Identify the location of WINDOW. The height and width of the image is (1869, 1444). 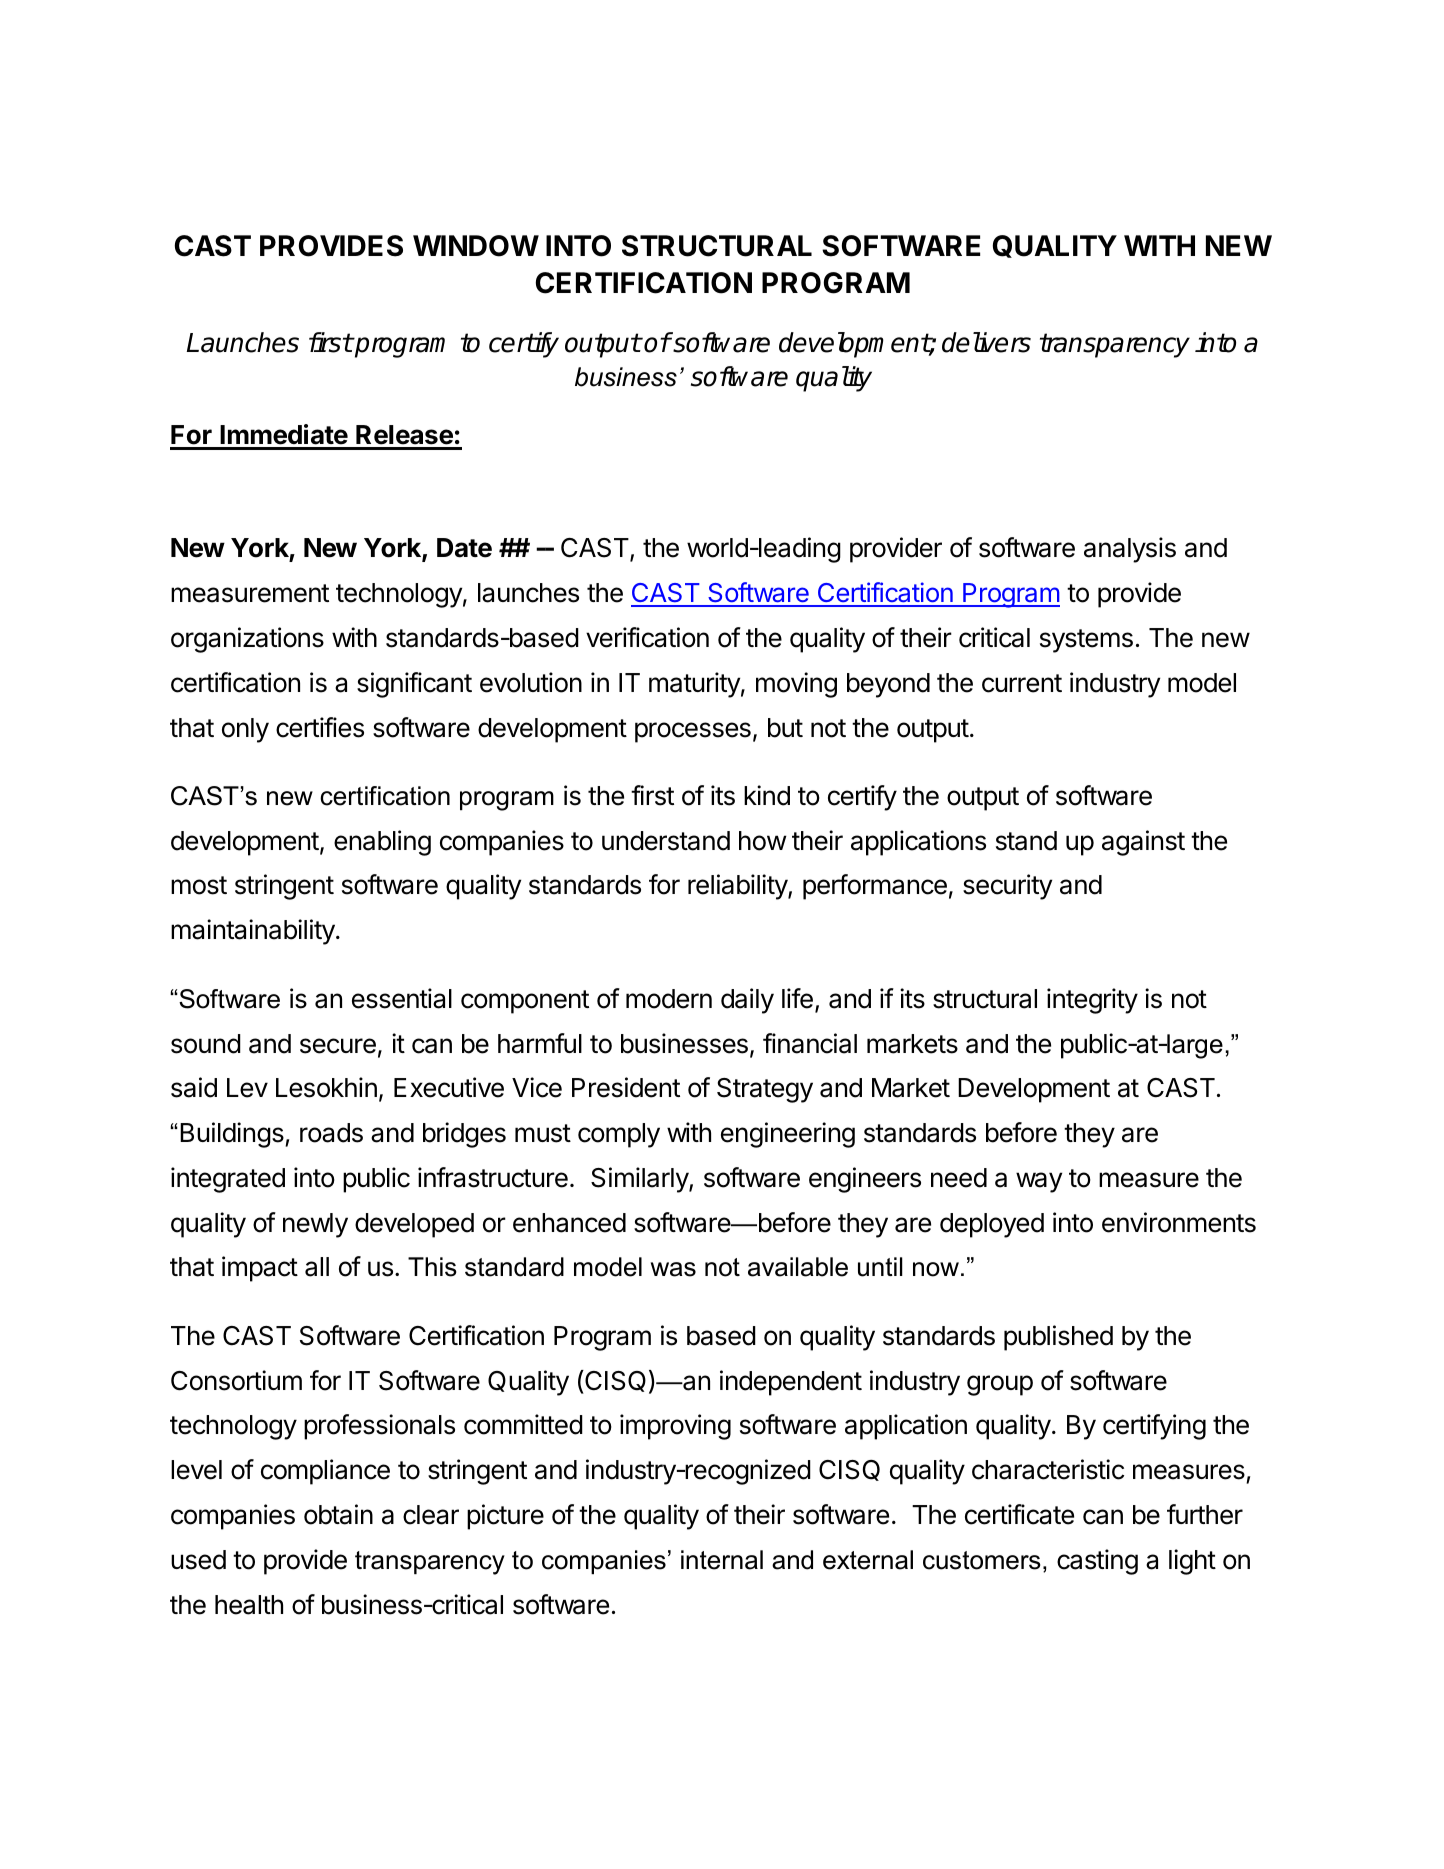
(476, 246).
